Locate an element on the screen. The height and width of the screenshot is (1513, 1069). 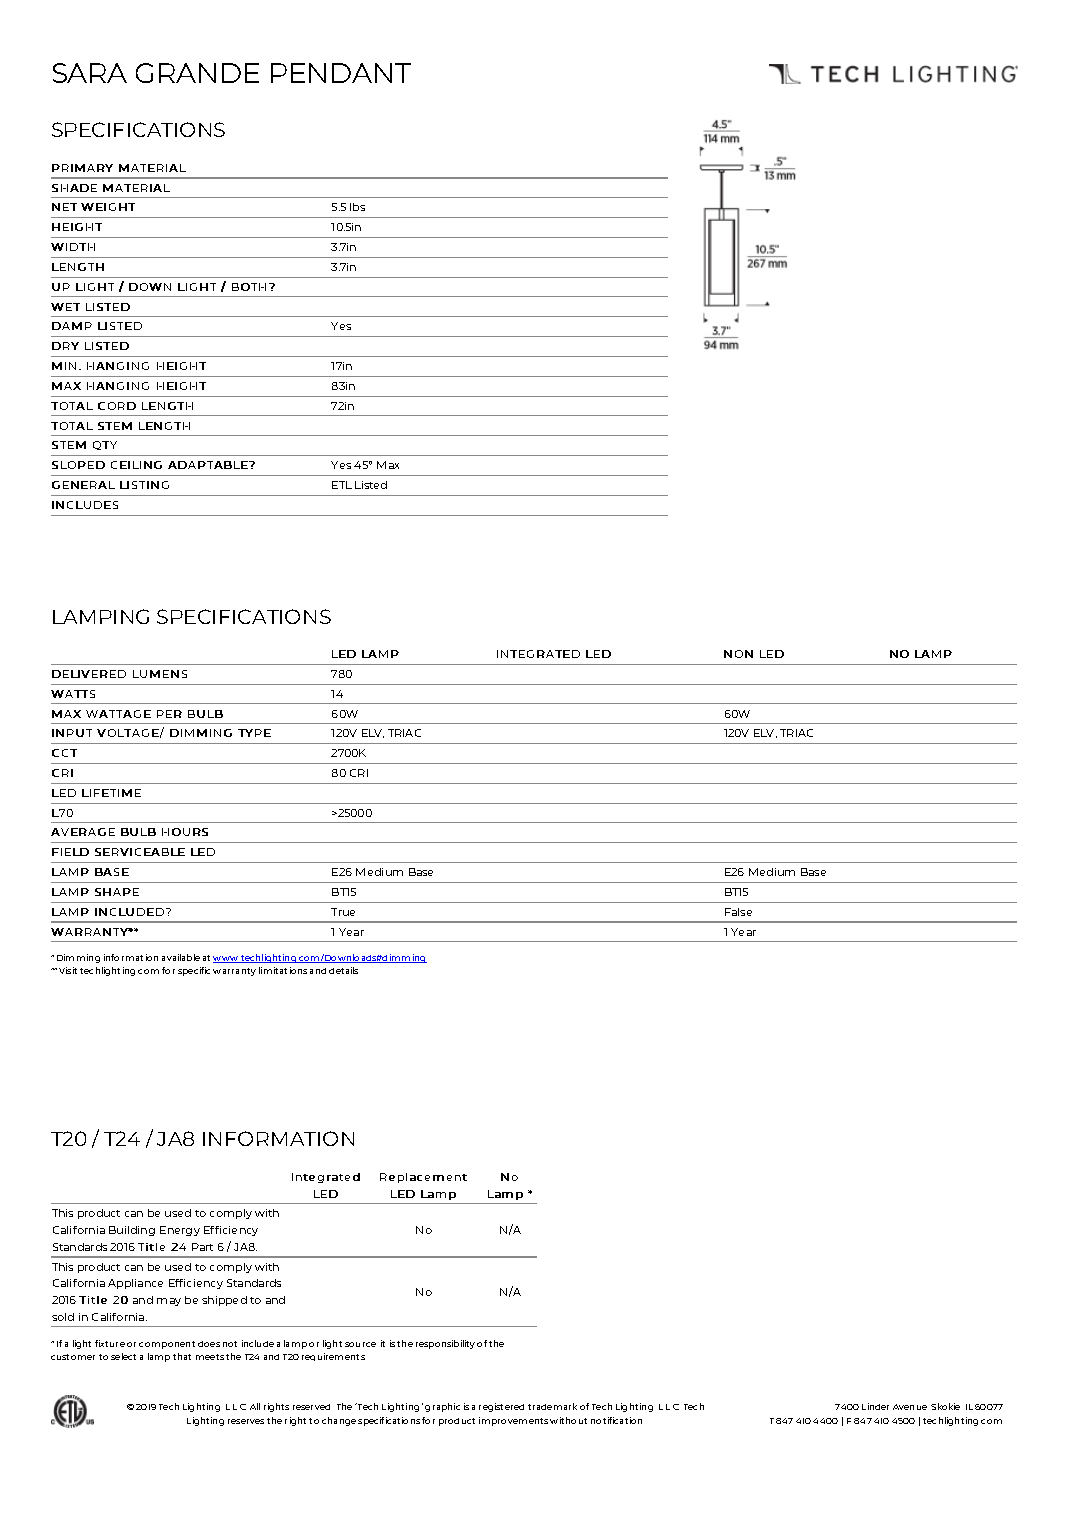
NON is located at coordinates (738, 654).
